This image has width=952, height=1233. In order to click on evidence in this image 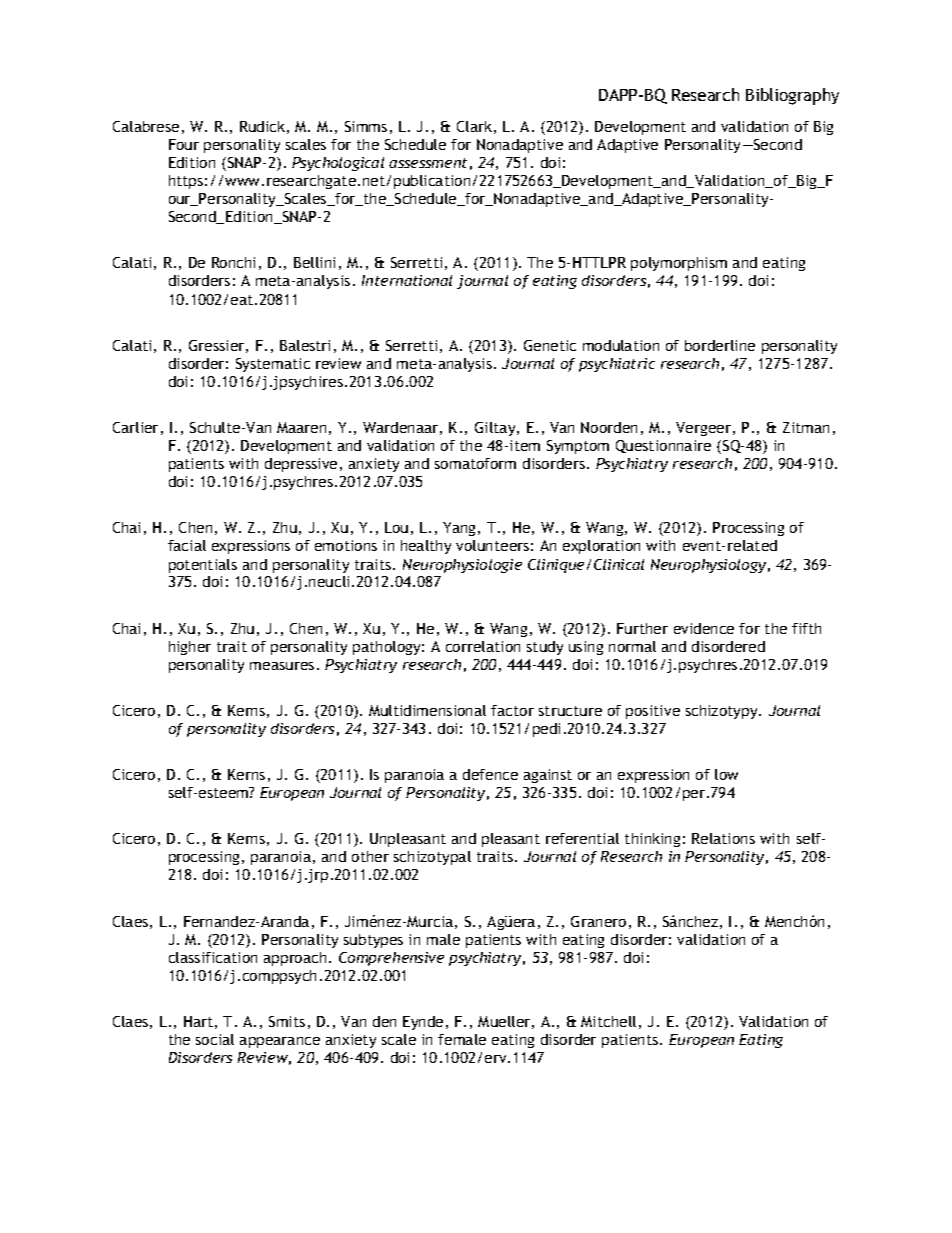, I will do `click(704, 628)`.
